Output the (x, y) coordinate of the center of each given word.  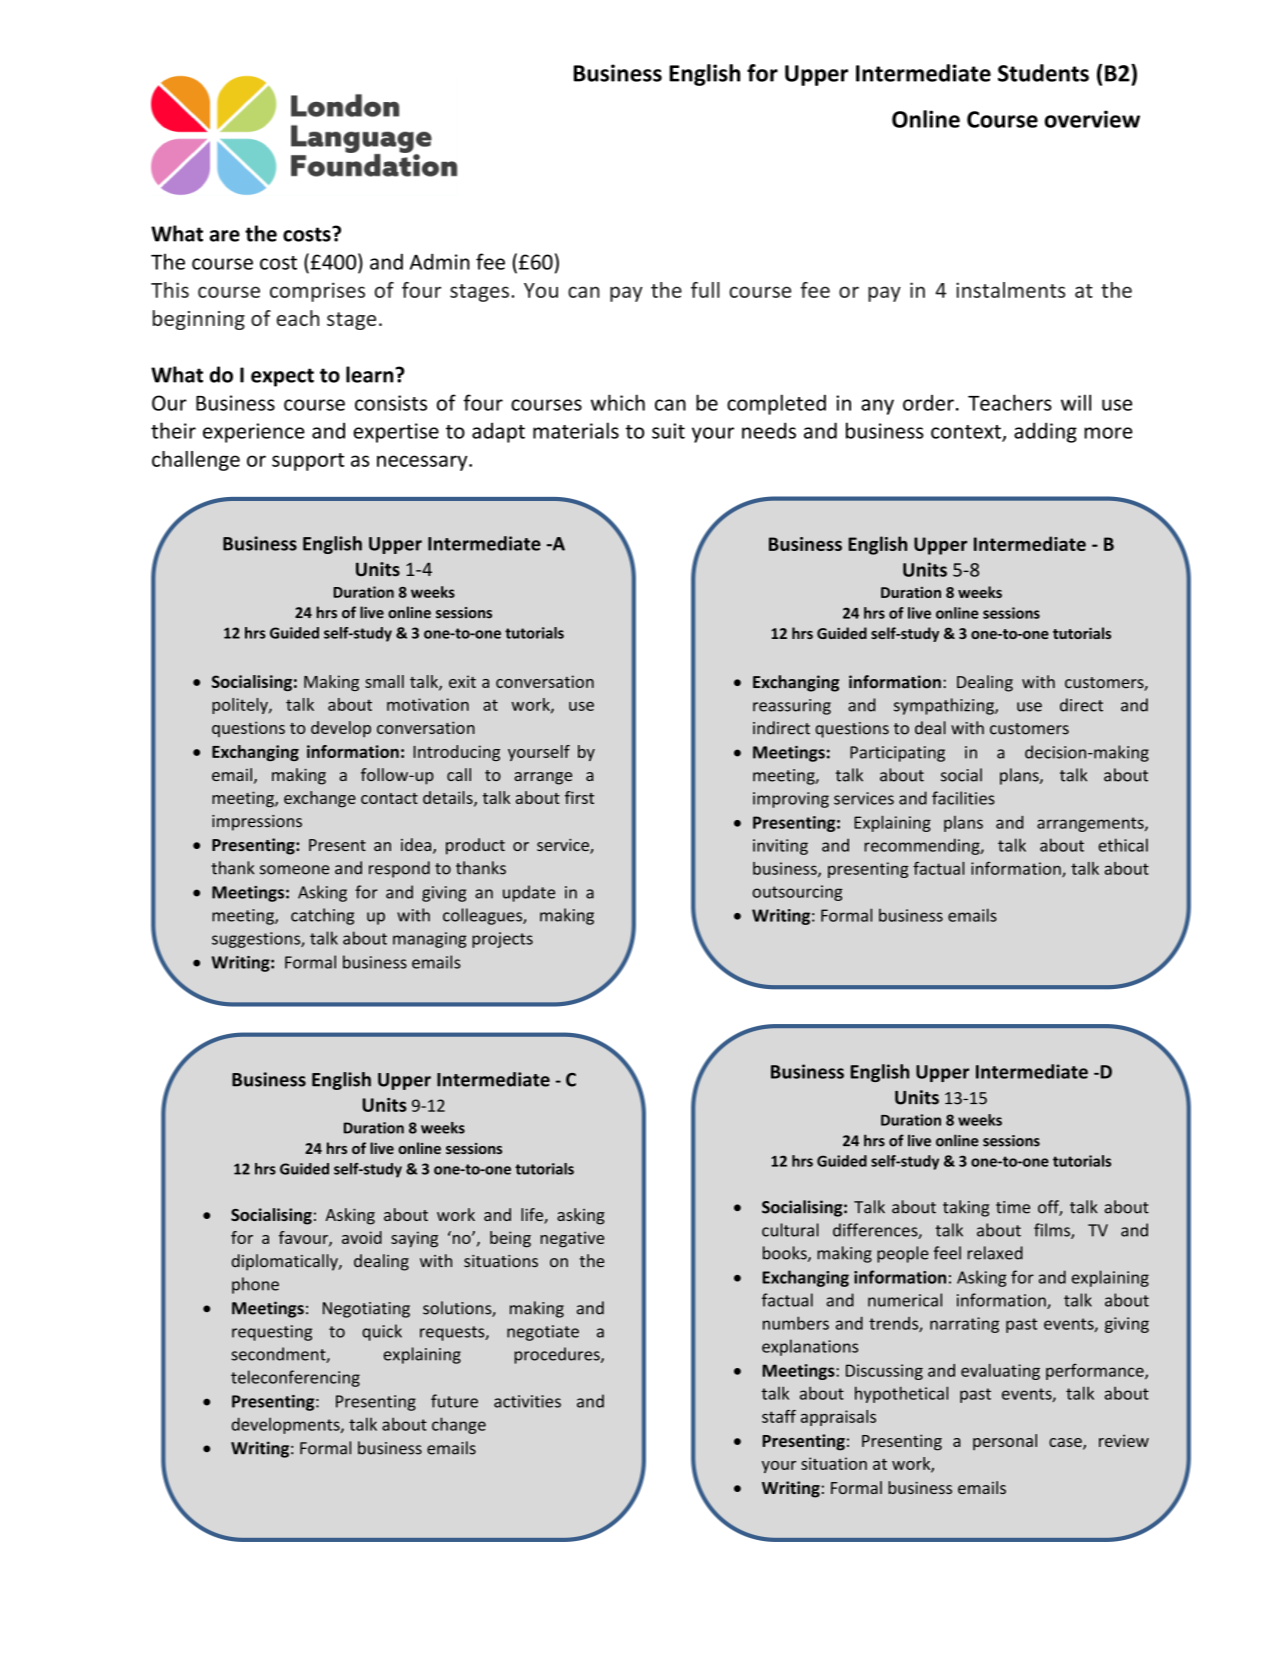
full (705, 290)
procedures (558, 1355)
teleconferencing (295, 1378)
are (225, 236)
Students (1043, 73)
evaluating (1000, 1372)
